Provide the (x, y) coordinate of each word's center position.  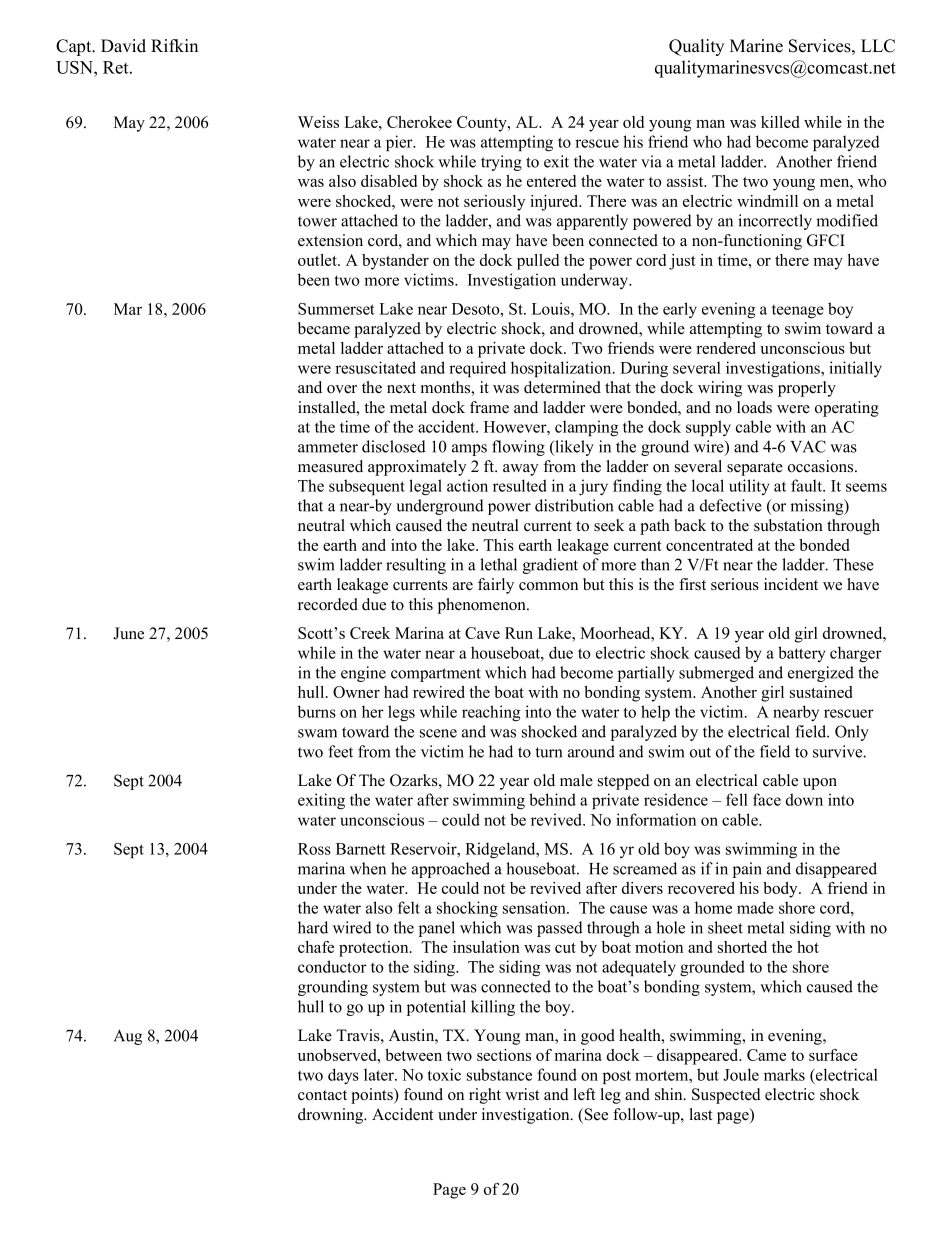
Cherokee (419, 122)
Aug (128, 1037)
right (485, 1096)
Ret (117, 67)
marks (784, 1074)
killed (780, 122)
